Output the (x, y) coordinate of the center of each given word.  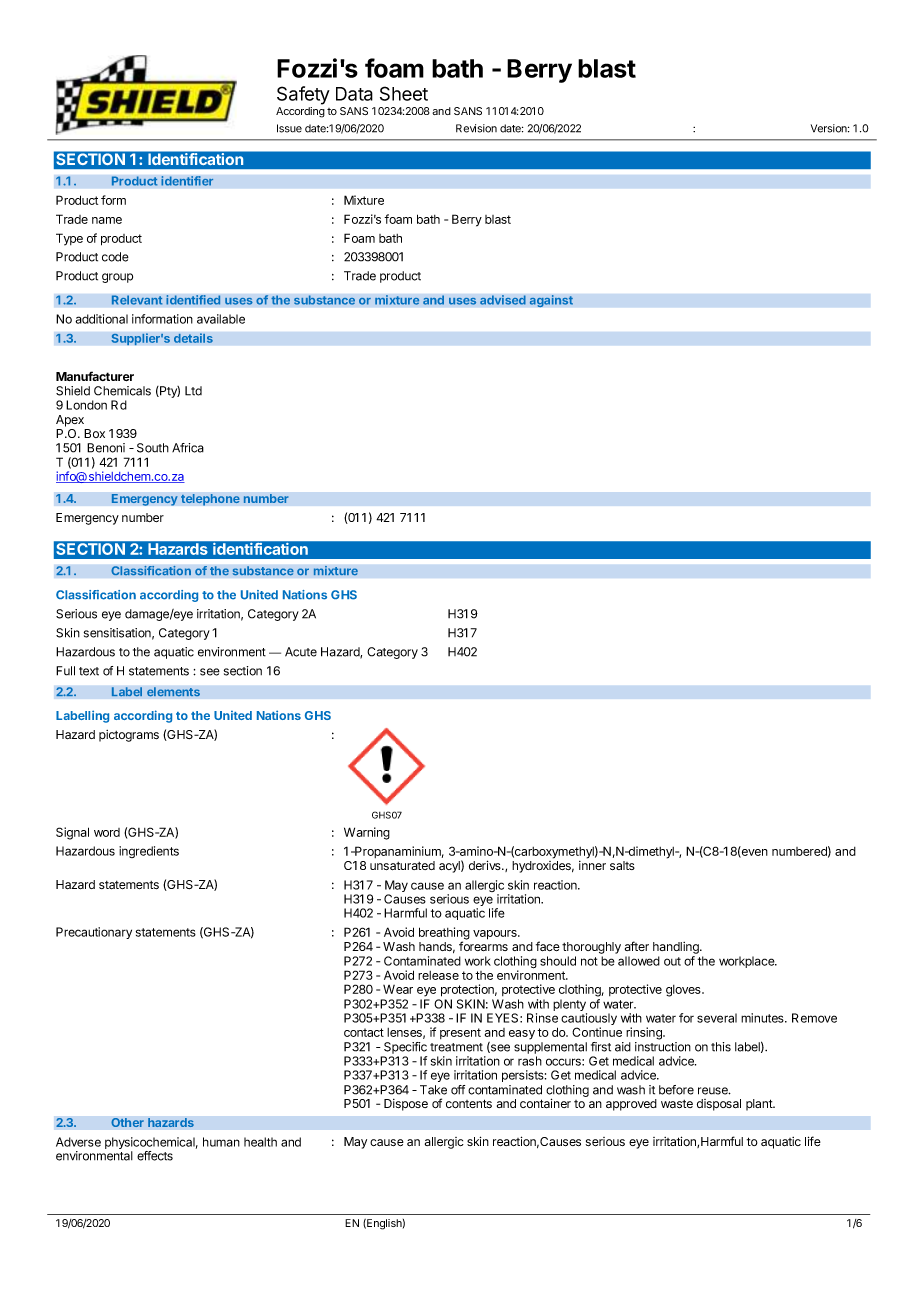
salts (622, 865)
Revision (476, 128)
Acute (301, 652)
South (153, 448)
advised (503, 300)
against (551, 301)
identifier (187, 181)
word (107, 832)
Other (127, 1123)
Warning (367, 833)
